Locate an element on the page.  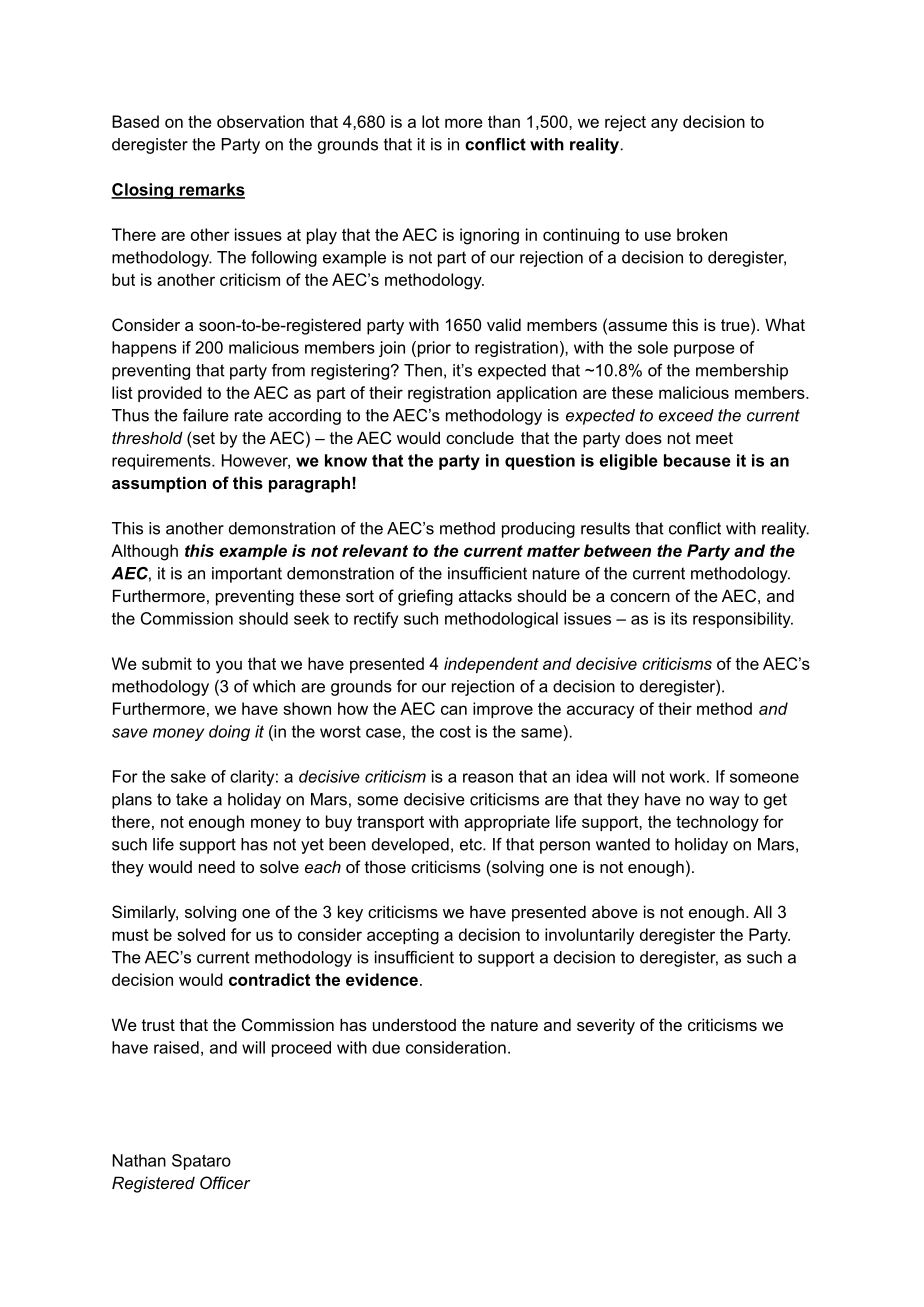
any is located at coordinates (664, 125).
